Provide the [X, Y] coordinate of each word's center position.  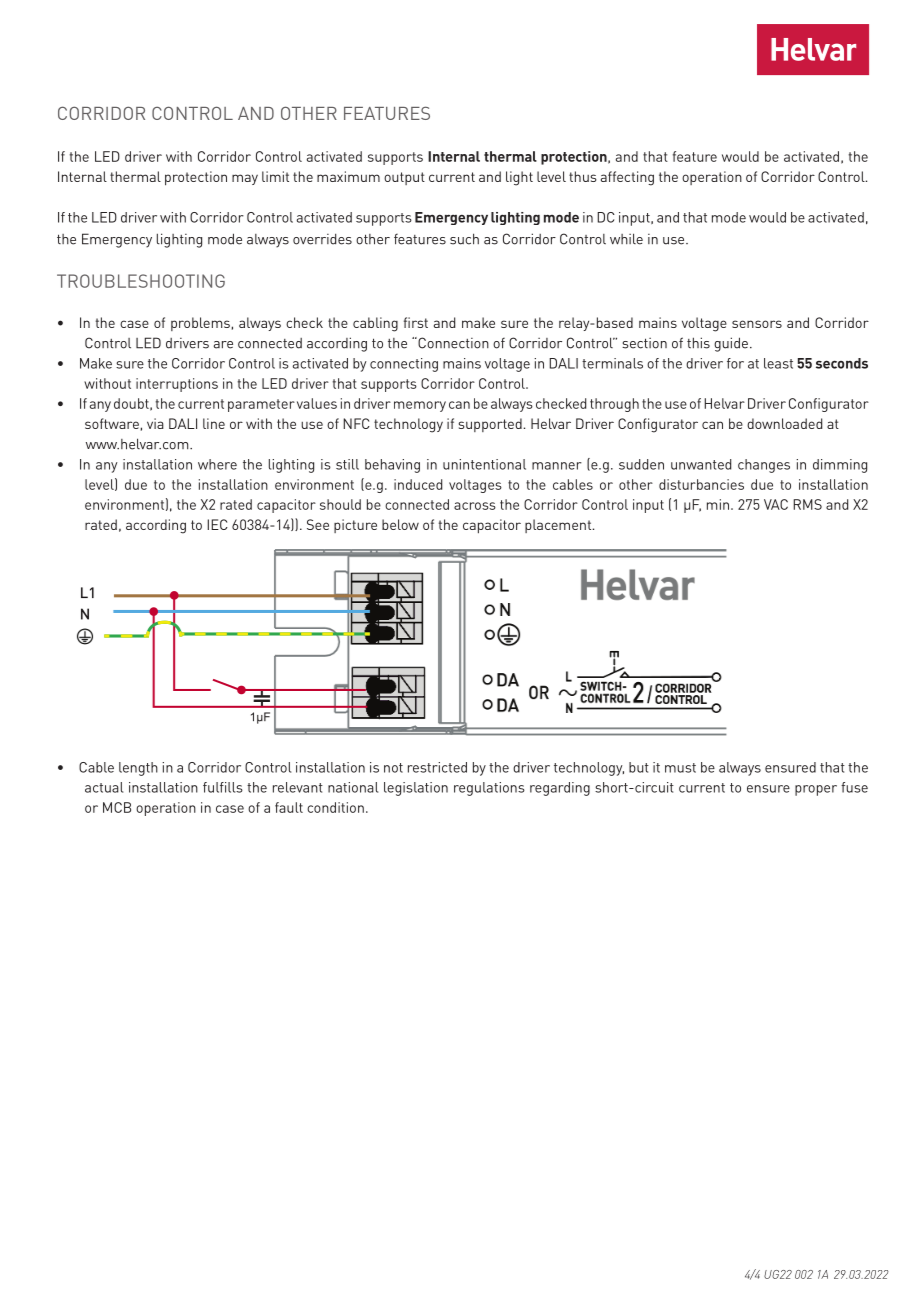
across [475, 506]
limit [275, 176]
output [404, 178]
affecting [627, 178]
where [217, 464]
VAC [776, 504]
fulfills [223, 787]
